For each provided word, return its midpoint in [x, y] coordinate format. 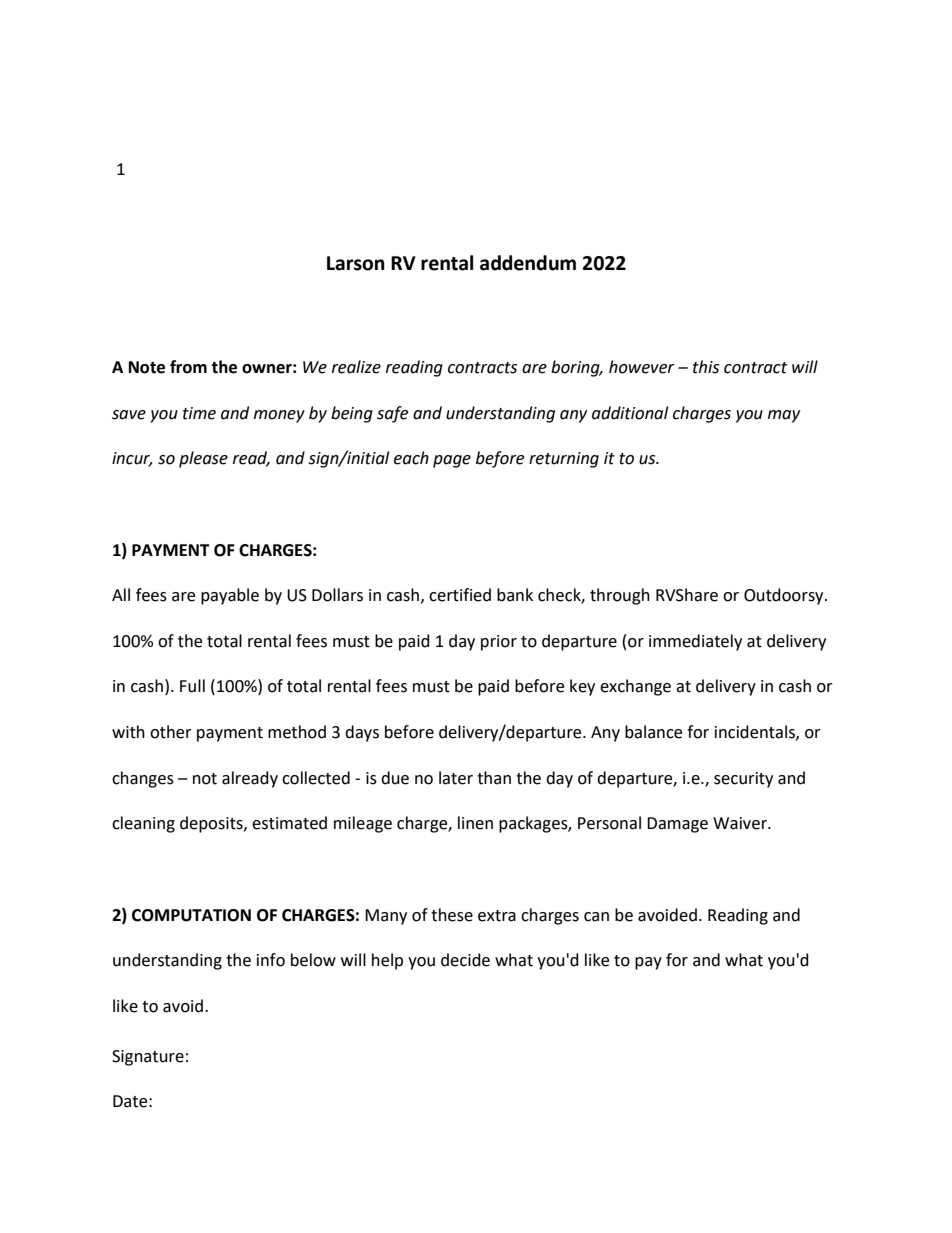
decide [465, 960]
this [706, 367]
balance [653, 732]
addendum [528, 263]
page [452, 461]
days [362, 733]
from [188, 367]
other [171, 732]
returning [564, 460]
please [203, 459]
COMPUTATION [191, 915]
